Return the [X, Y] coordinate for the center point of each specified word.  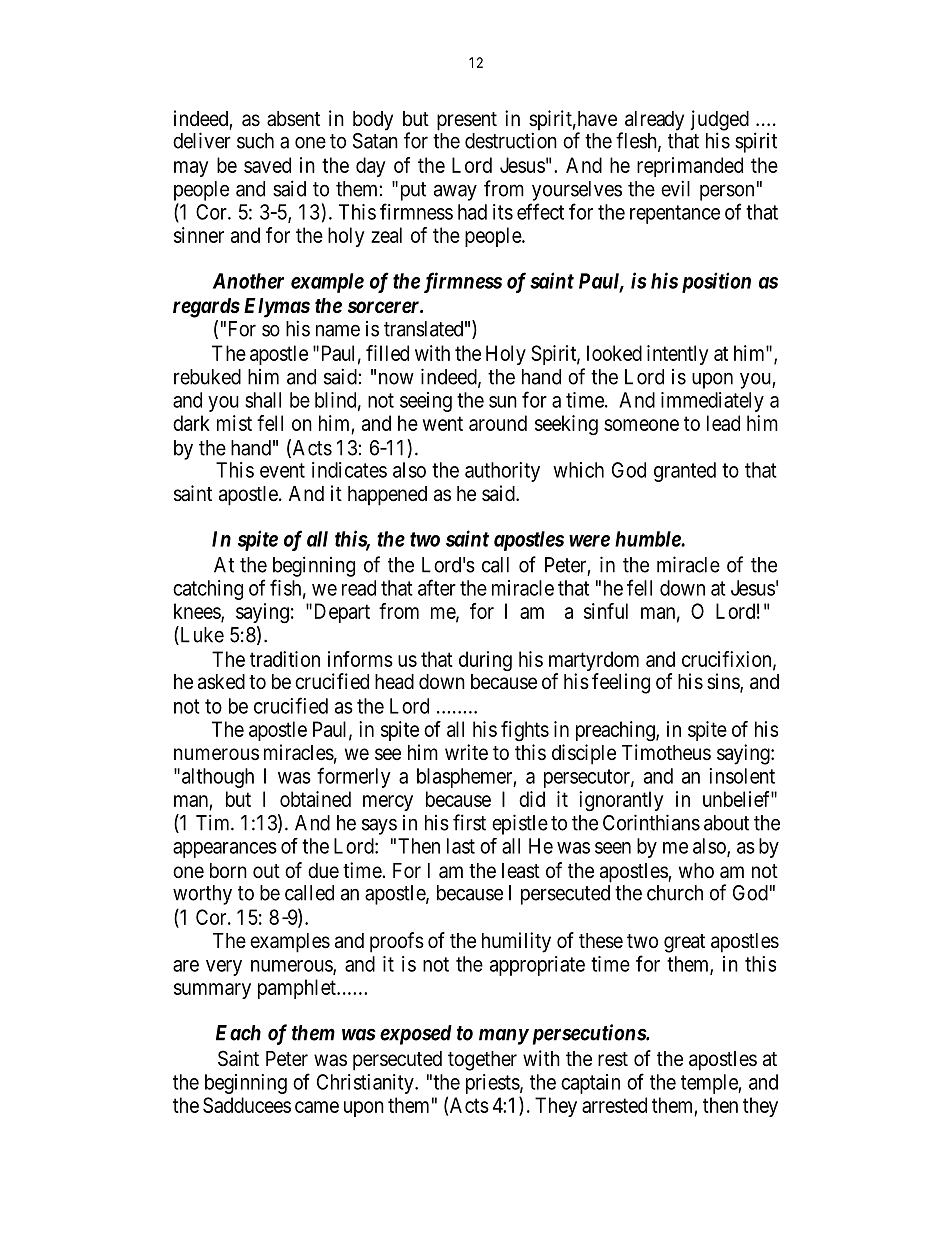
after [437, 587]
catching [208, 590]
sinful [606, 611]
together [482, 1061]
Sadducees [247, 1105]
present [467, 121]
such [255, 141]
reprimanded [690, 167]
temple [710, 1084]
